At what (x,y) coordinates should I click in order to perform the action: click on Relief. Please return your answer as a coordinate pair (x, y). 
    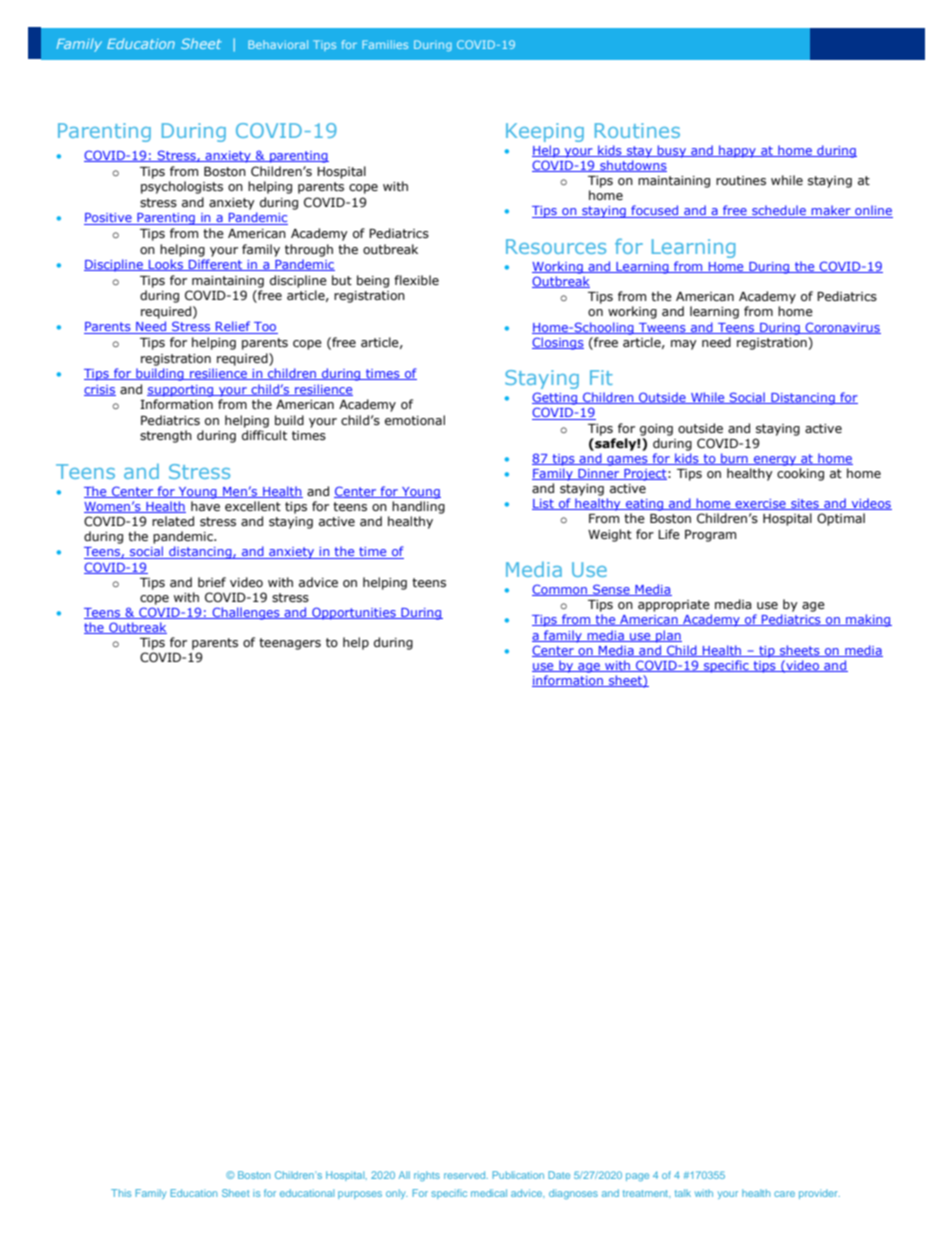
    Looking at the image, I should click on (233, 327).
